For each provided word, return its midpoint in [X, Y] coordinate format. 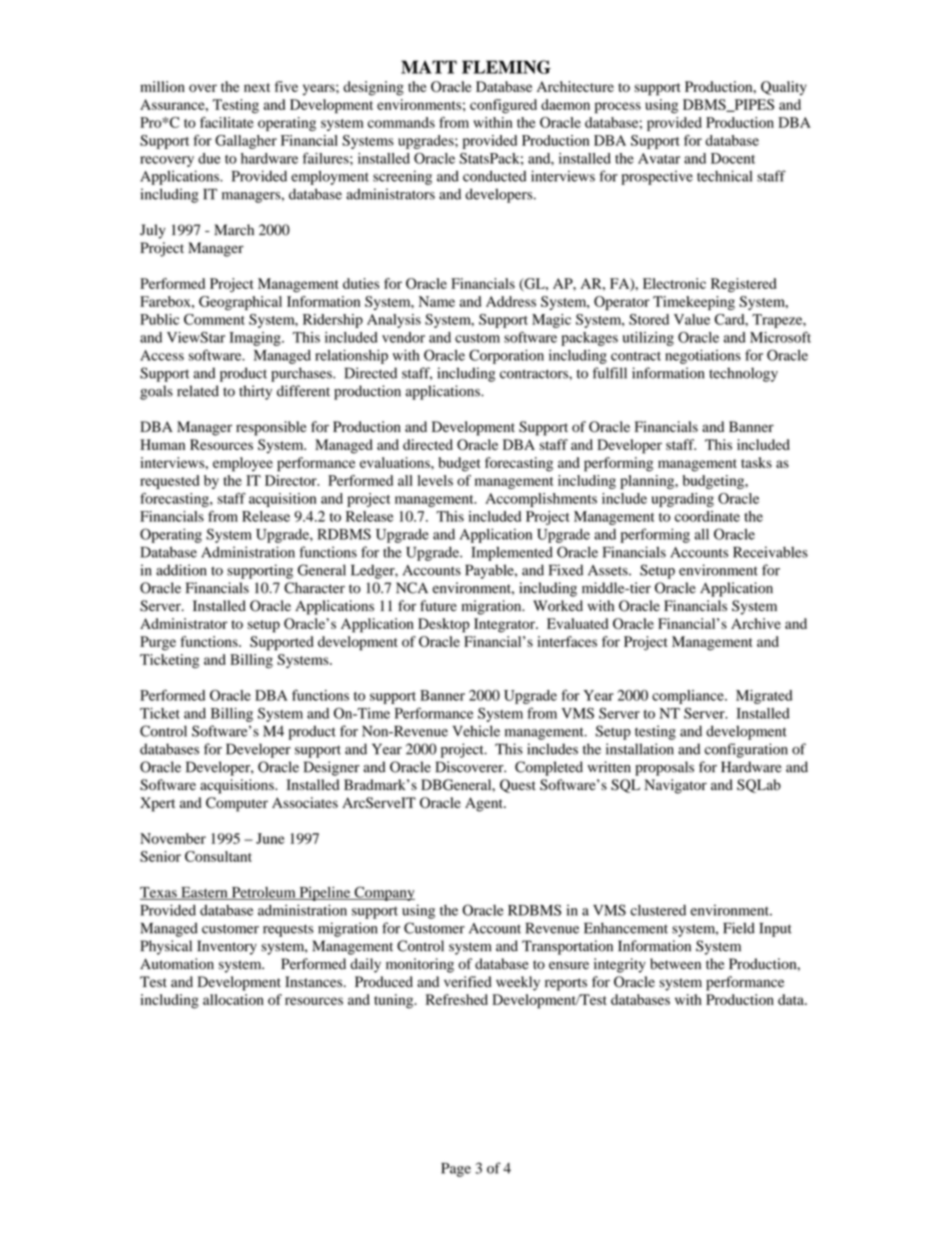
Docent [733, 158]
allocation [233, 999]
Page [456, 1170]
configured [503, 106]
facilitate [227, 122]
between [675, 964]
